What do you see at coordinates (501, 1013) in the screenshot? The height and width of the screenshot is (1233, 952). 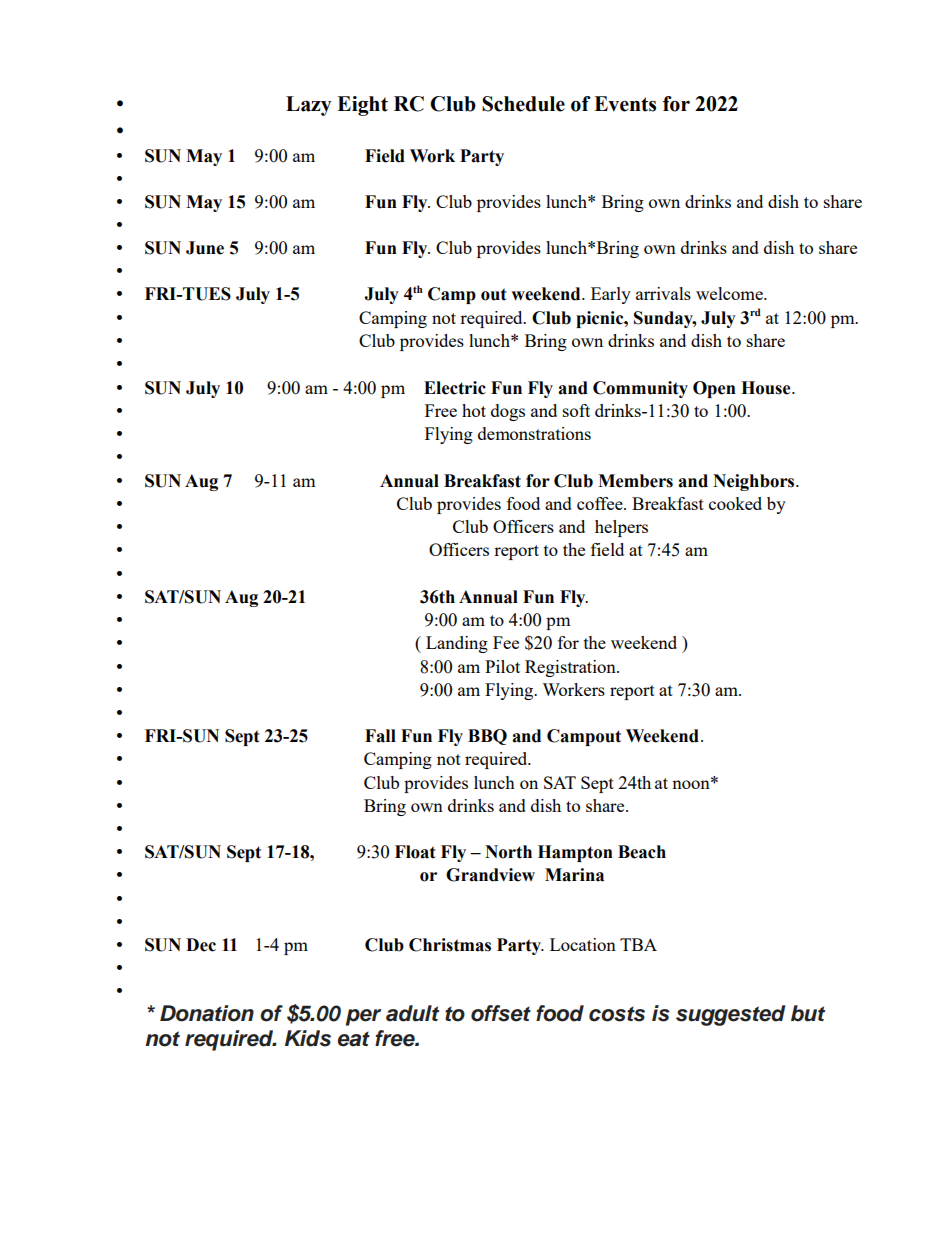 I see `offset` at bounding box center [501, 1013].
